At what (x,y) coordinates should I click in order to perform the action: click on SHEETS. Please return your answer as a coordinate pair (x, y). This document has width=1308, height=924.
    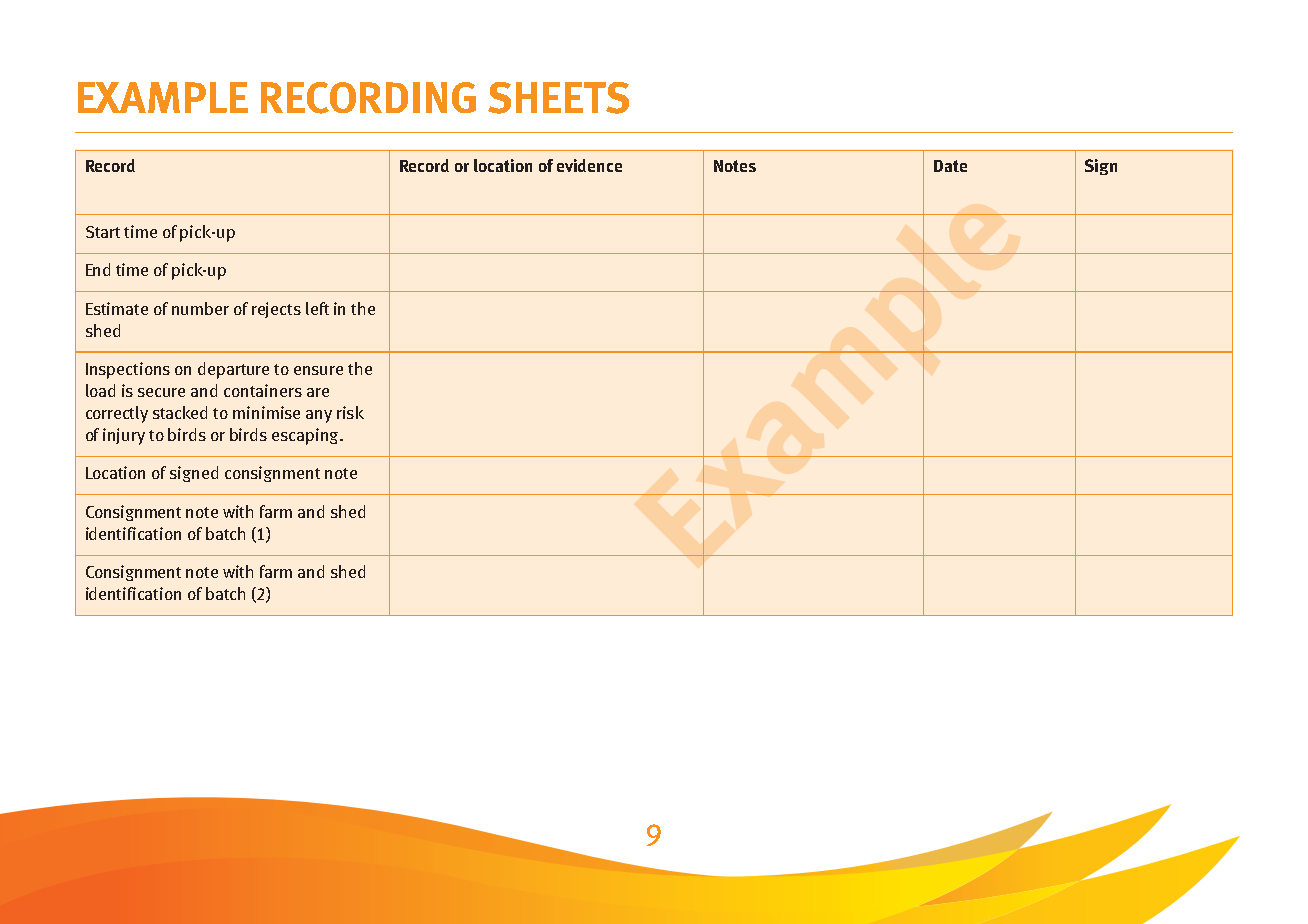
    Looking at the image, I should click on (558, 98).
